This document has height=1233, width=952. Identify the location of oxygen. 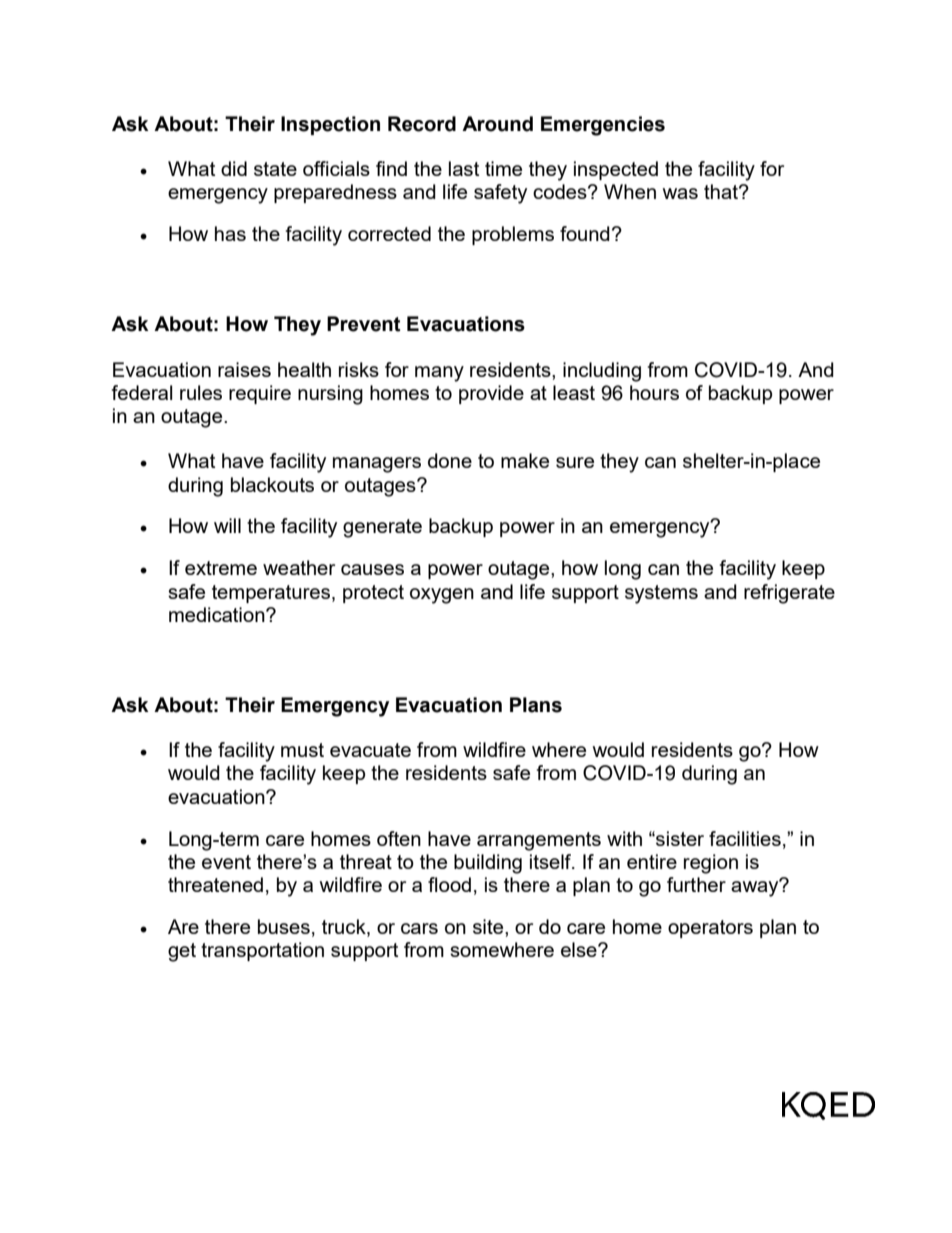
(442, 596).
